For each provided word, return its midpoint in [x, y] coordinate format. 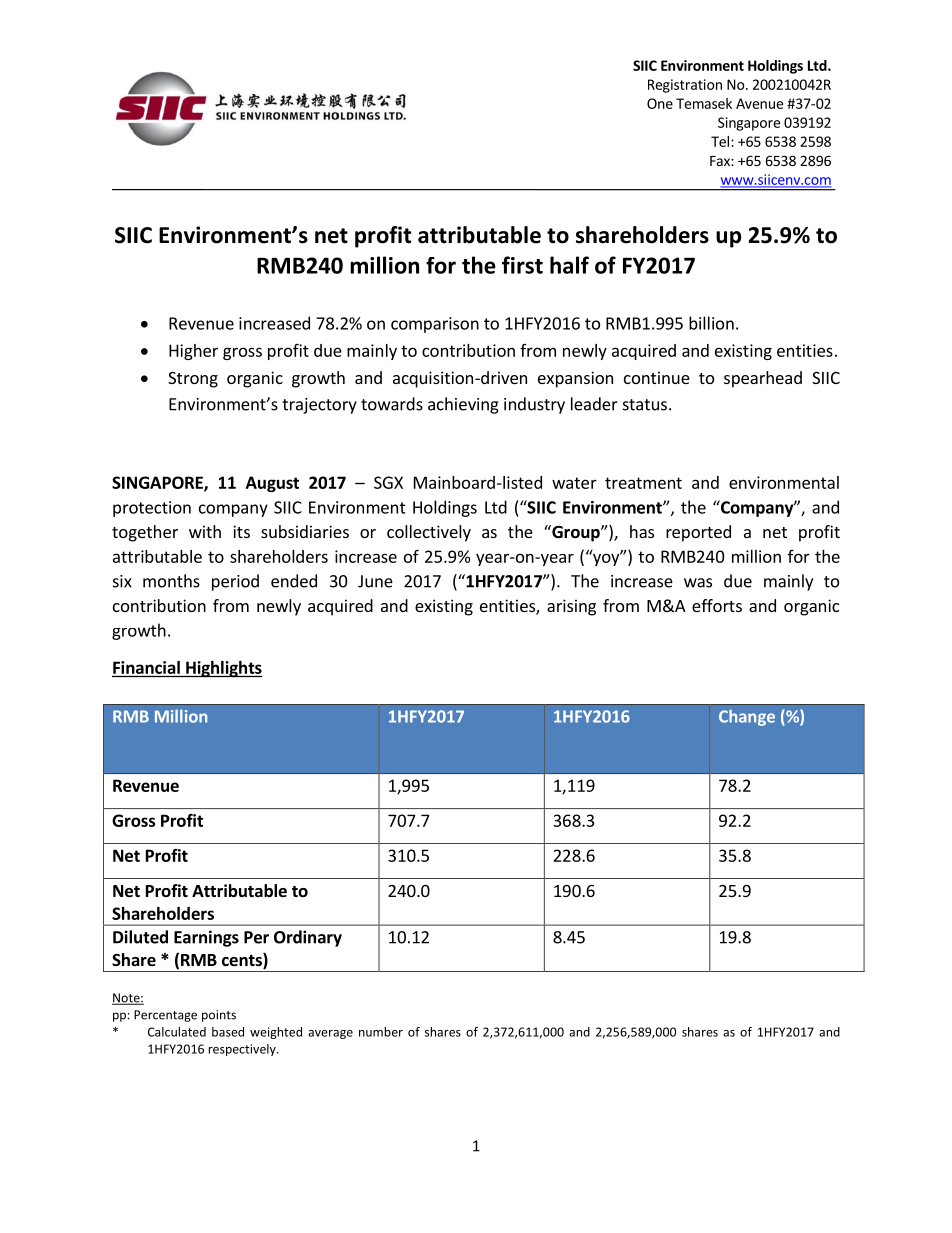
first [522, 265]
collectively [429, 533]
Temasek [704, 103]
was [698, 583]
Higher [193, 352]
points [219, 1016]
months [171, 581]
